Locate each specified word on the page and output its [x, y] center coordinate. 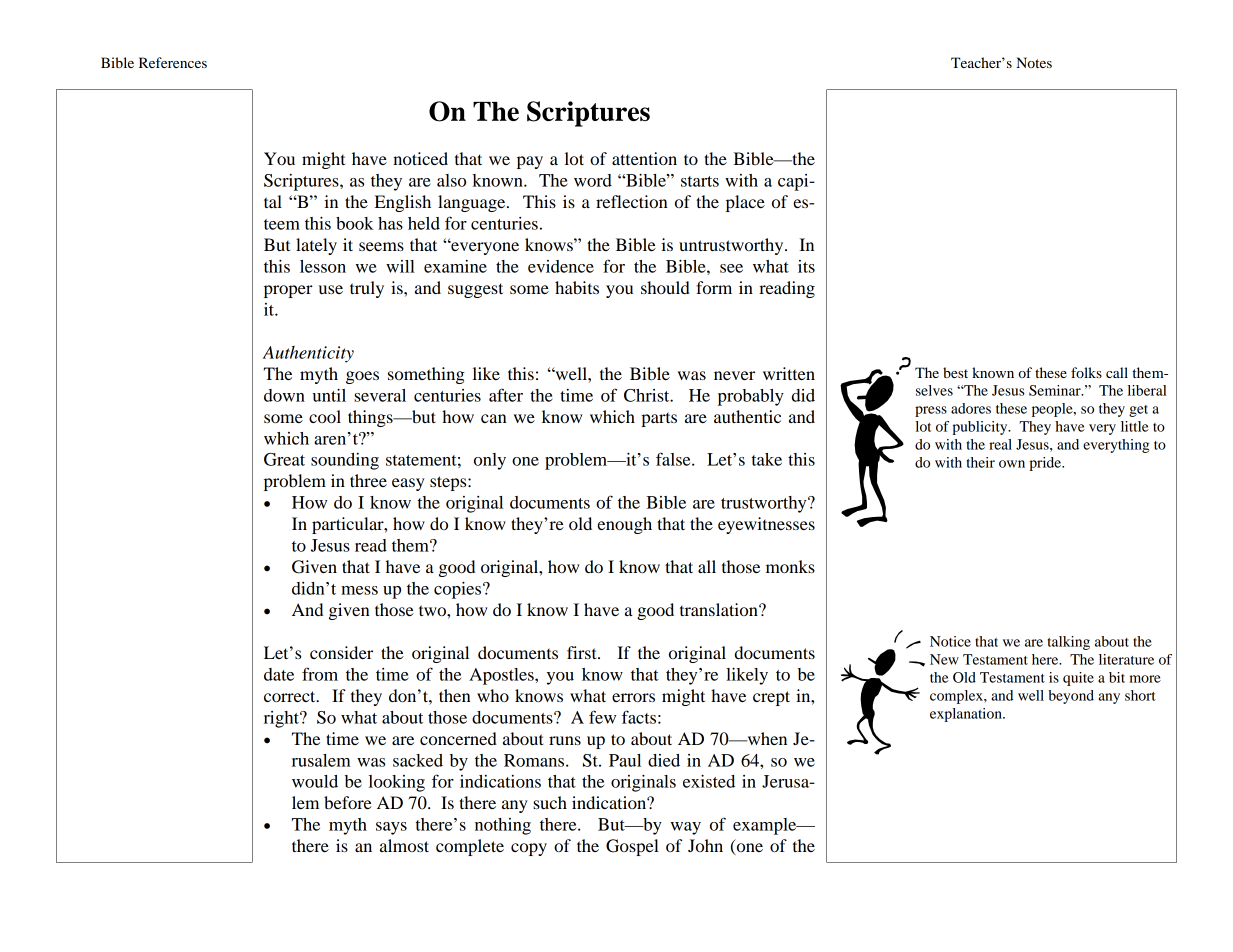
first [583, 652]
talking [1069, 643]
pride [1046, 464]
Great [284, 459]
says [391, 828]
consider [341, 652]
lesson [323, 266]
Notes [1034, 62]
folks [1086, 372]
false [674, 459]
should [665, 287]
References [173, 62]
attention [644, 158]
